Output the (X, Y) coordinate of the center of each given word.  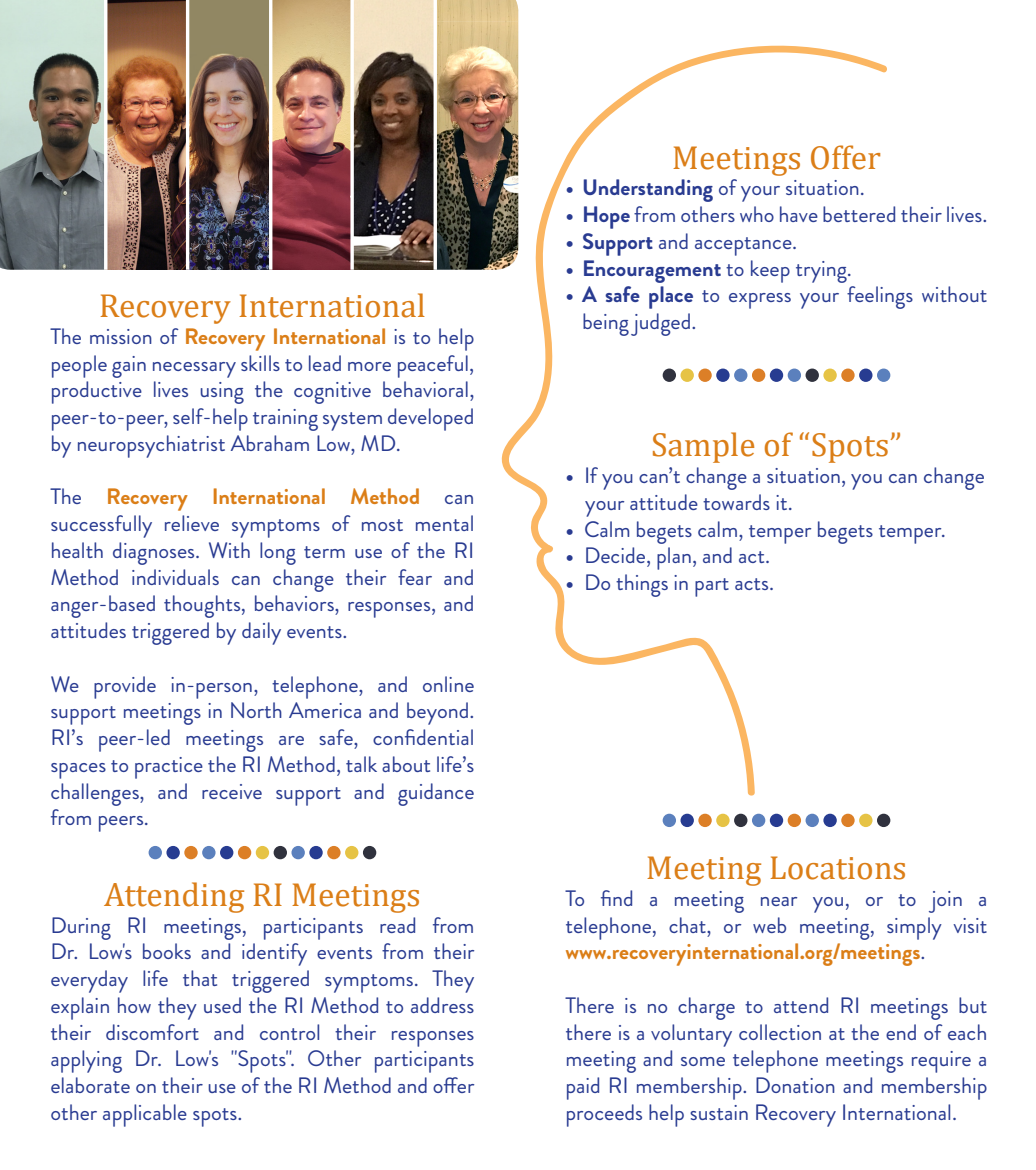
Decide (617, 555)
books (167, 951)
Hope (607, 217)
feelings (880, 297)
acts (753, 584)
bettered (859, 214)
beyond (437, 713)
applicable (145, 1115)
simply (914, 928)
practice (169, 768)
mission (121, 336)
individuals (175, 577)
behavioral (425, 389)
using (222, 393)
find (616, 898)
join (945, 902)
